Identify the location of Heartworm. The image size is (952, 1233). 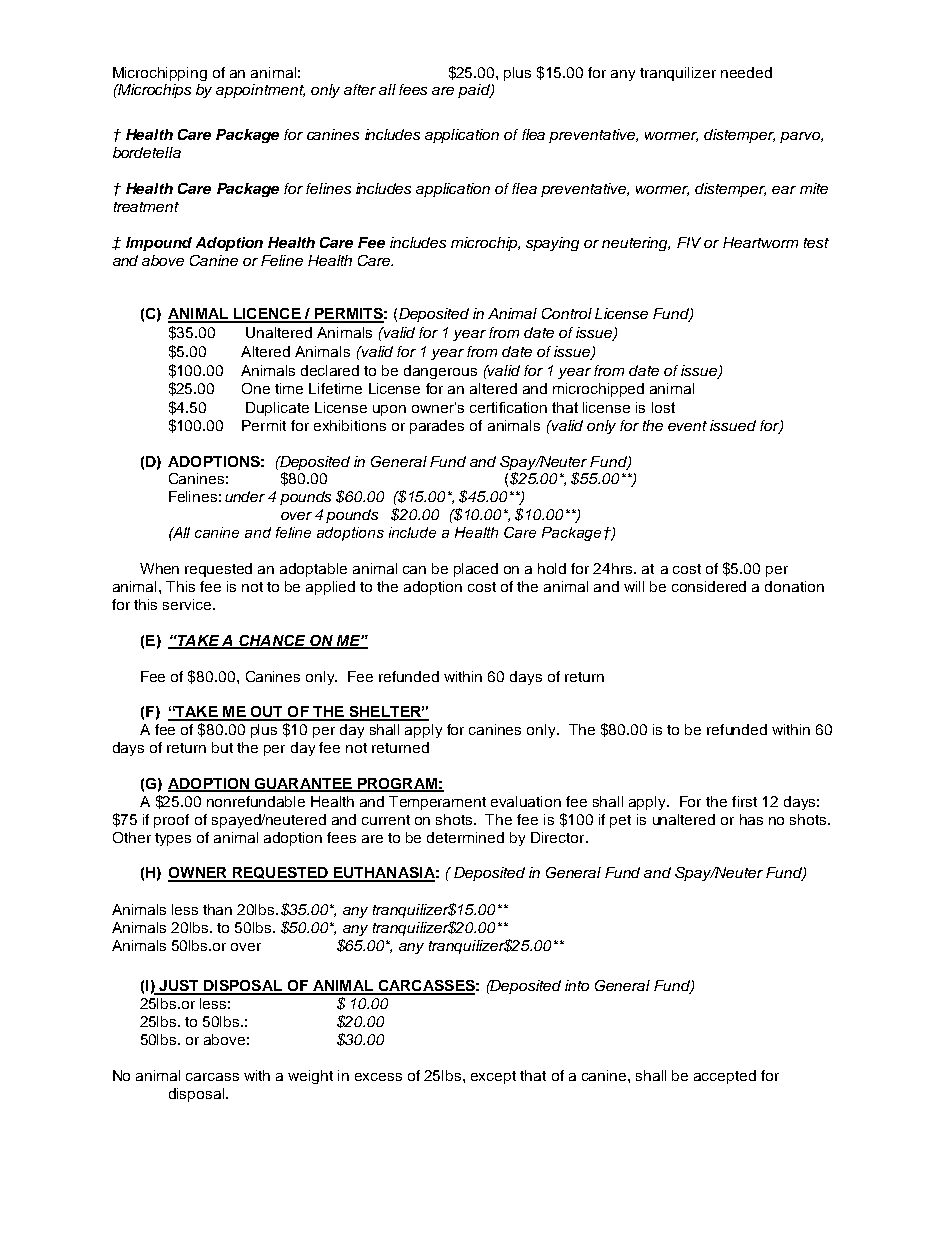
(760, 242).
